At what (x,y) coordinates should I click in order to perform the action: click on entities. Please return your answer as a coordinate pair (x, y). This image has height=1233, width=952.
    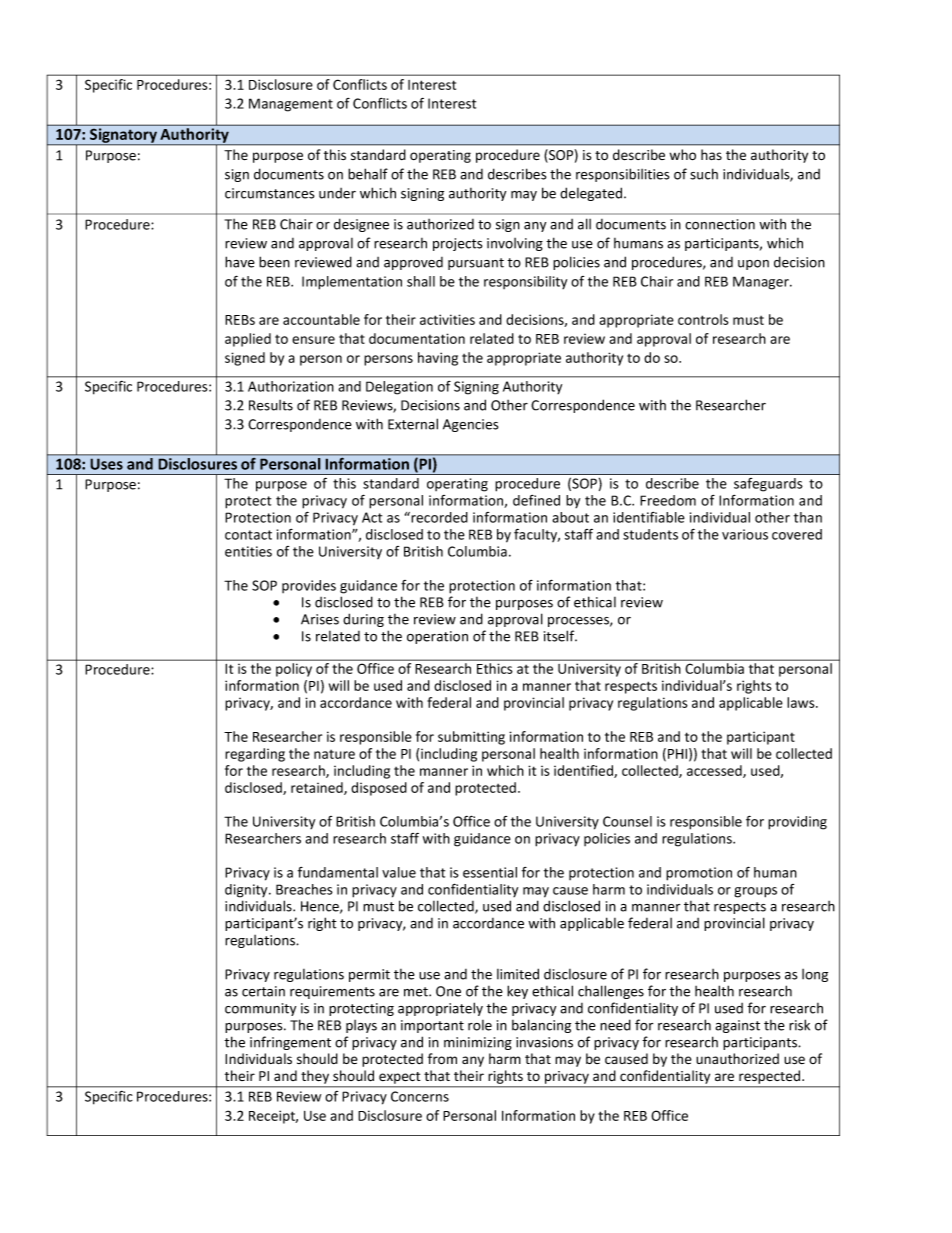
    Looking at the image, I should click on (248, 551).
